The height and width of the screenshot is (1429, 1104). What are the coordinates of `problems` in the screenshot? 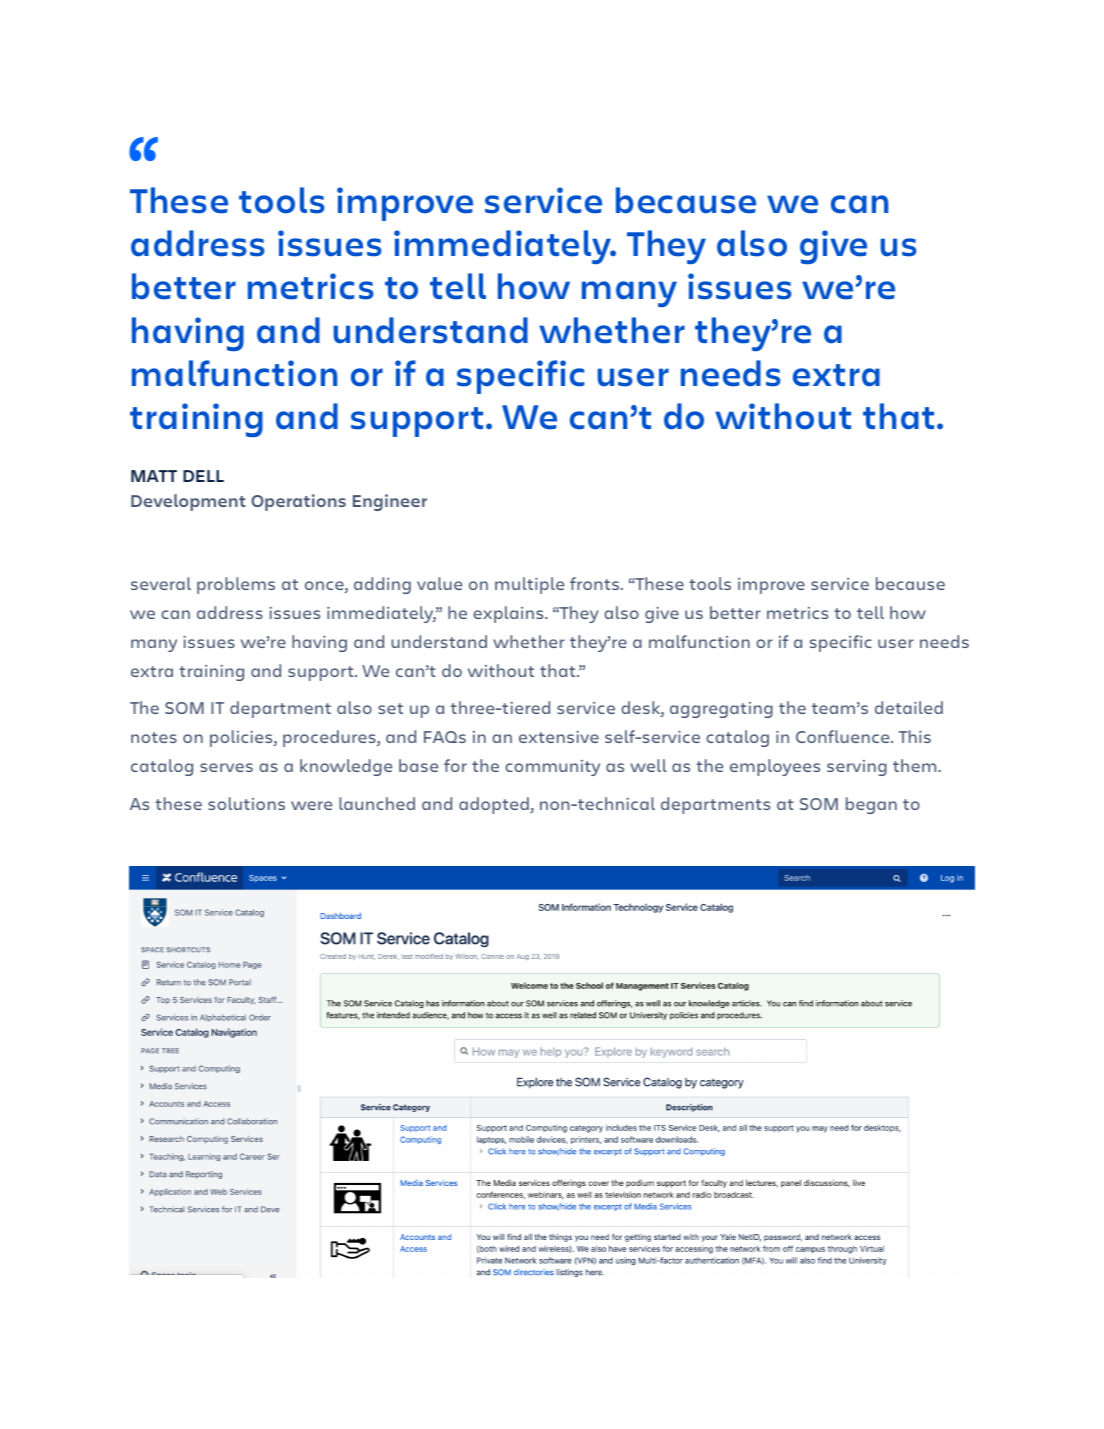 It's located at (236, 585).
